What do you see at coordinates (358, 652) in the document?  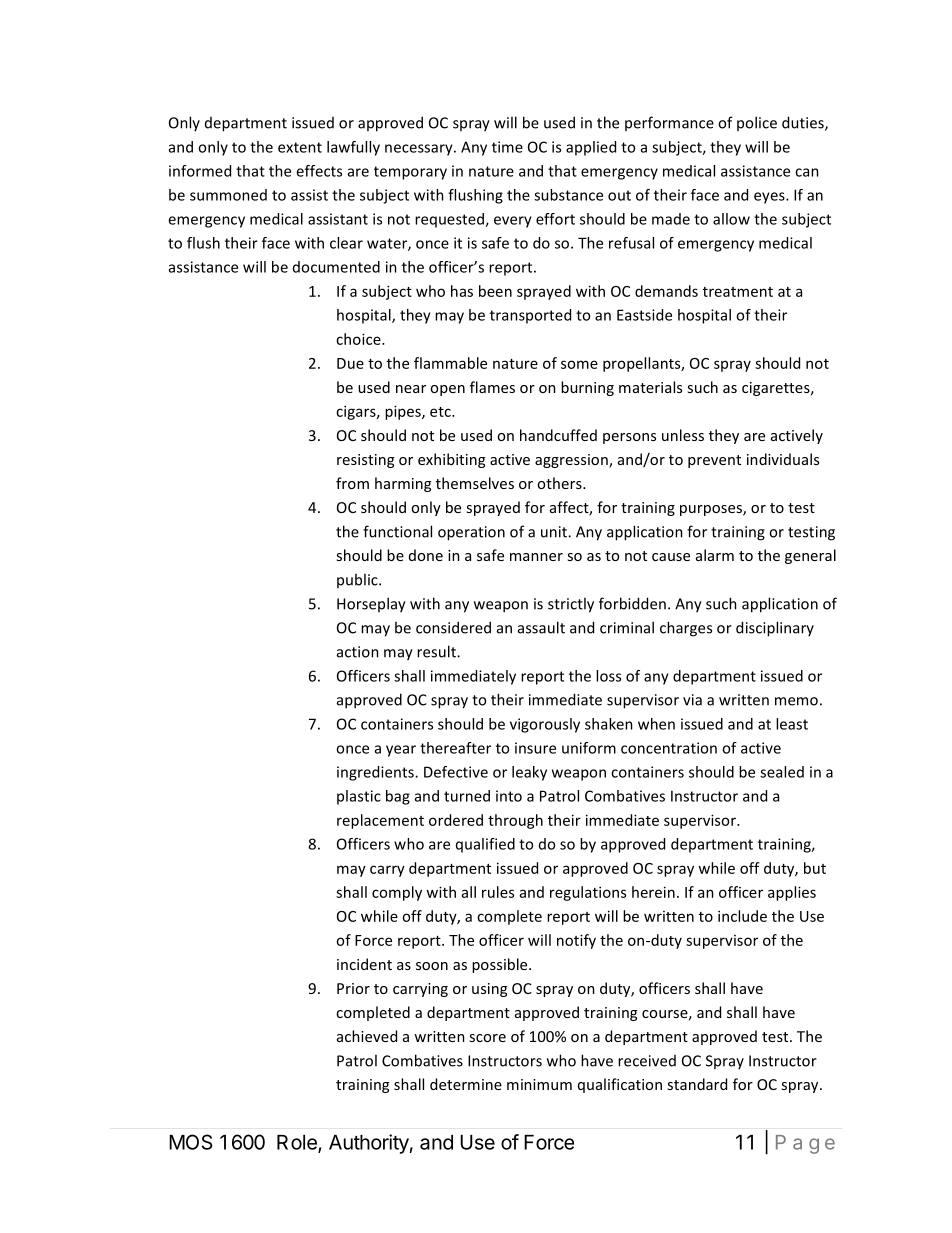 I see `action` at bounding box center [358, 652].
